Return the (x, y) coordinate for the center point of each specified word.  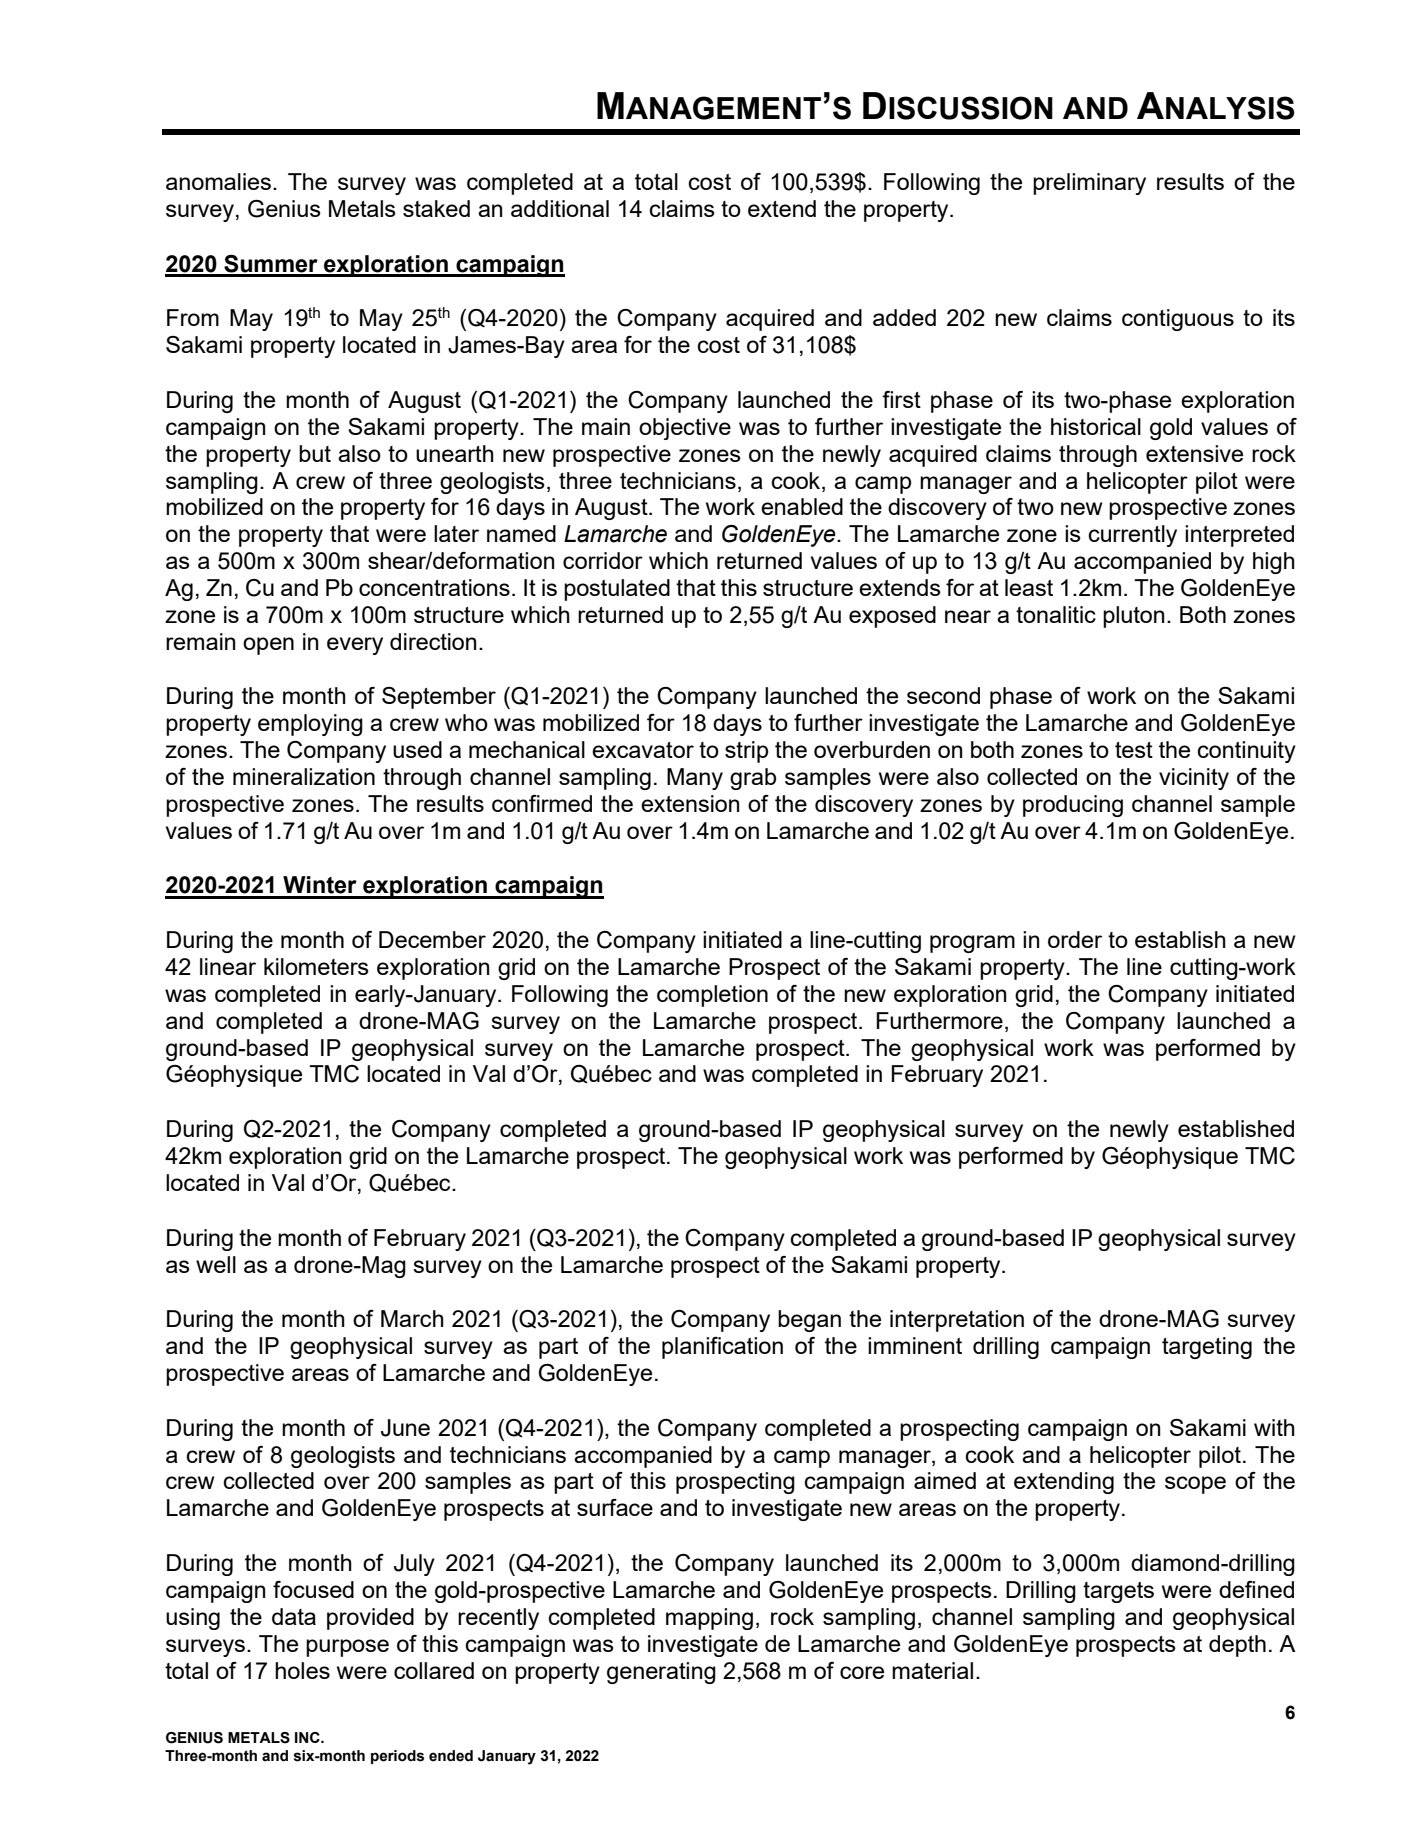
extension (690, 803)
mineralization (304, 776)
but (315, 453)
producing (1073, 806)
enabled (802, 506)
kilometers (316, 966)
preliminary (1089, 184)
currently (1132, 536)
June (405, 1428)
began (809, 1321)
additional (560, 208)
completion (712, 996)
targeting (1207, 1348)
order (1075, 939)
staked (436, 208)
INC (308, 1737)
